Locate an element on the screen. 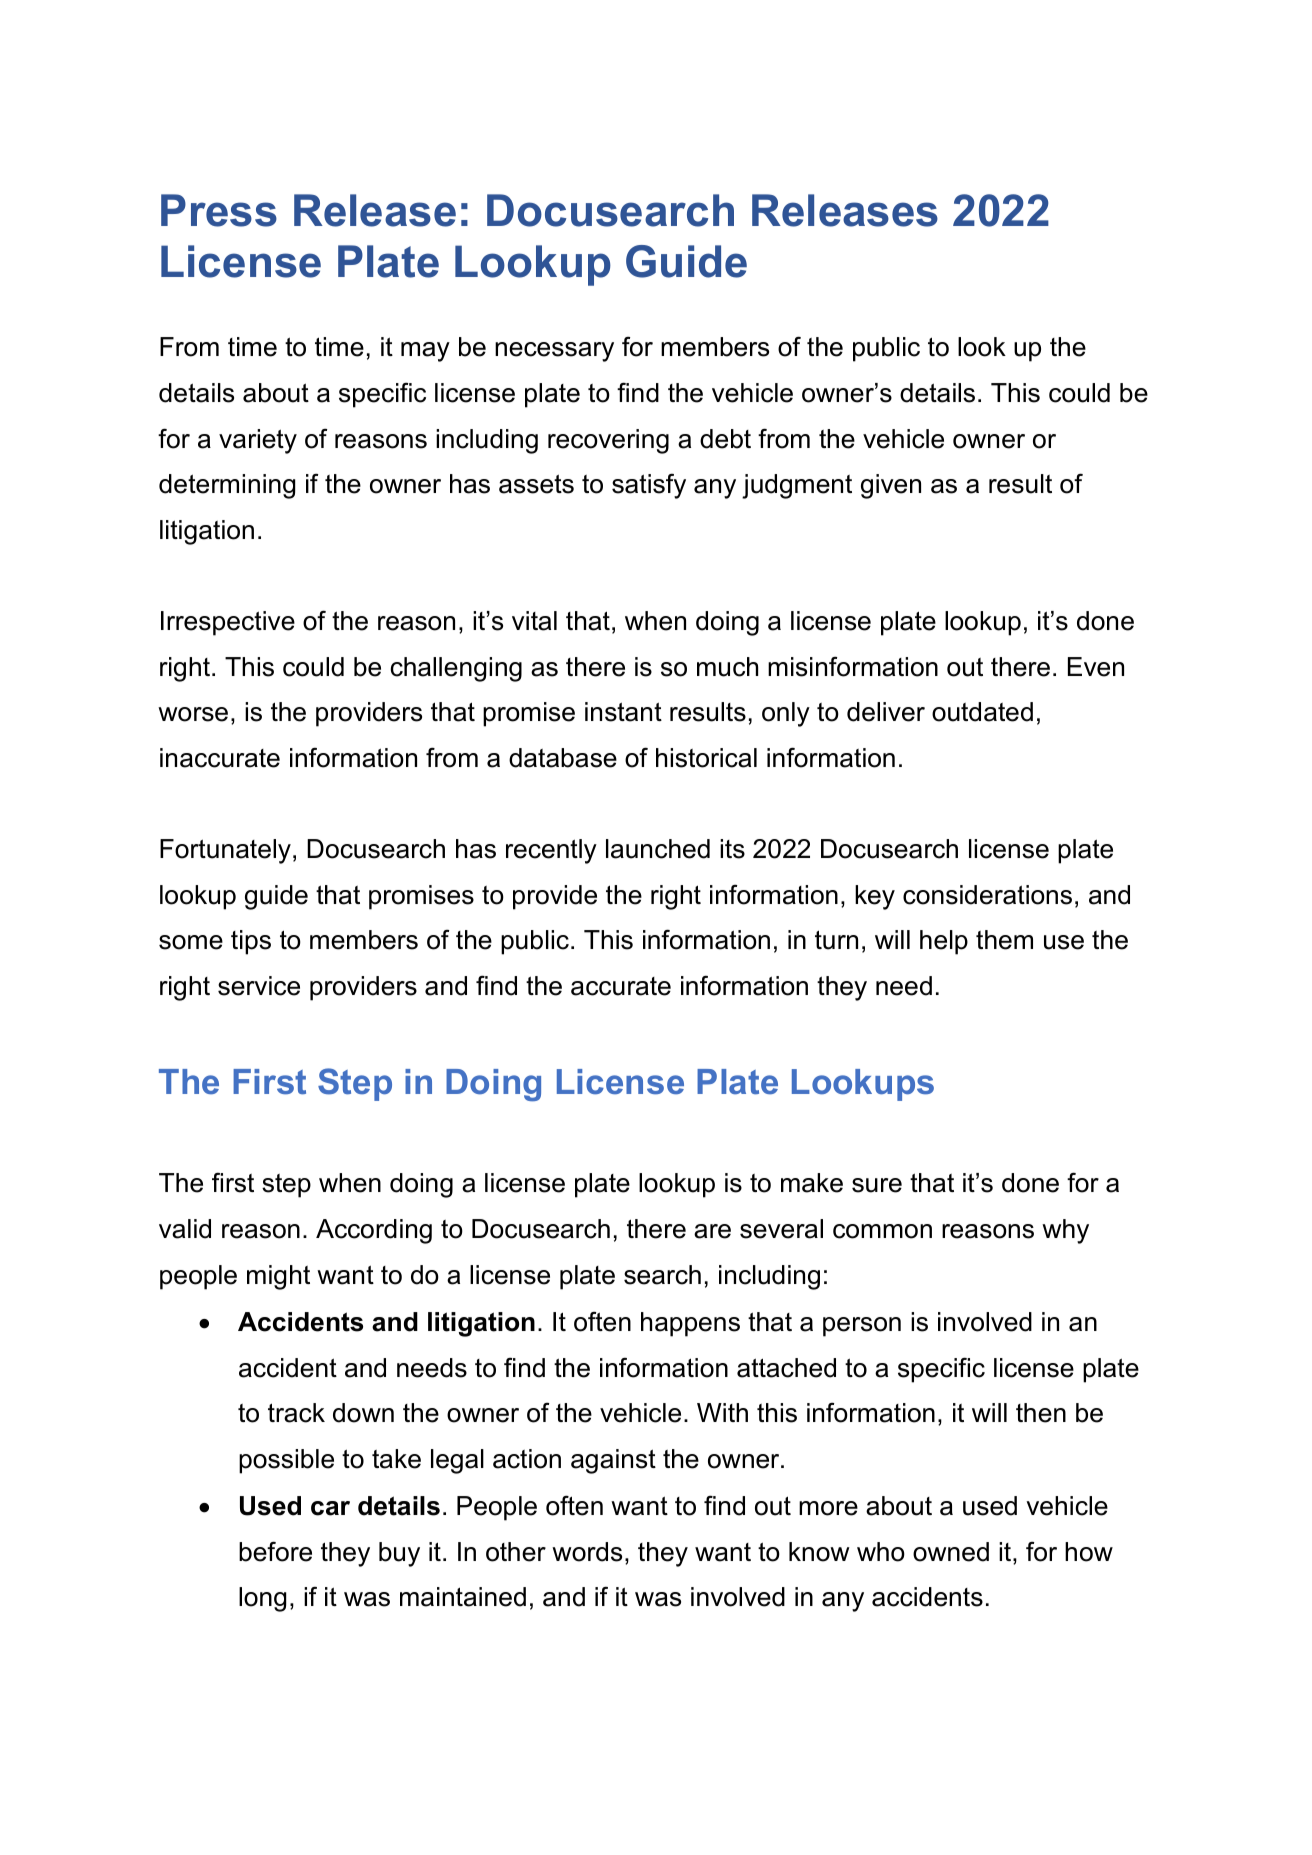 The height and width of the screenshot is (1855, 1312). Irrespective is located at coordinates (228, 623).
